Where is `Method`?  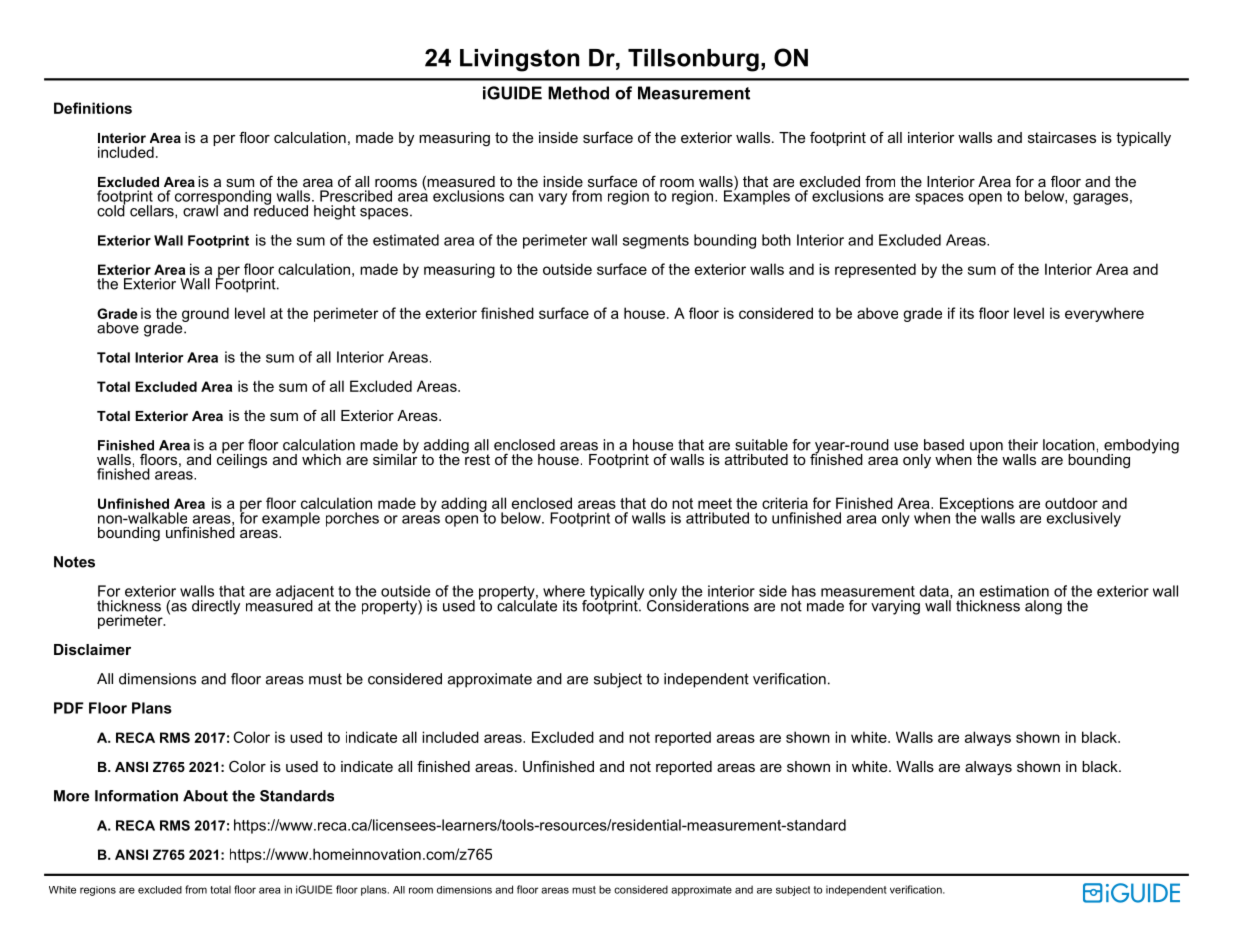 Method is located at coordinates (578, 93).
